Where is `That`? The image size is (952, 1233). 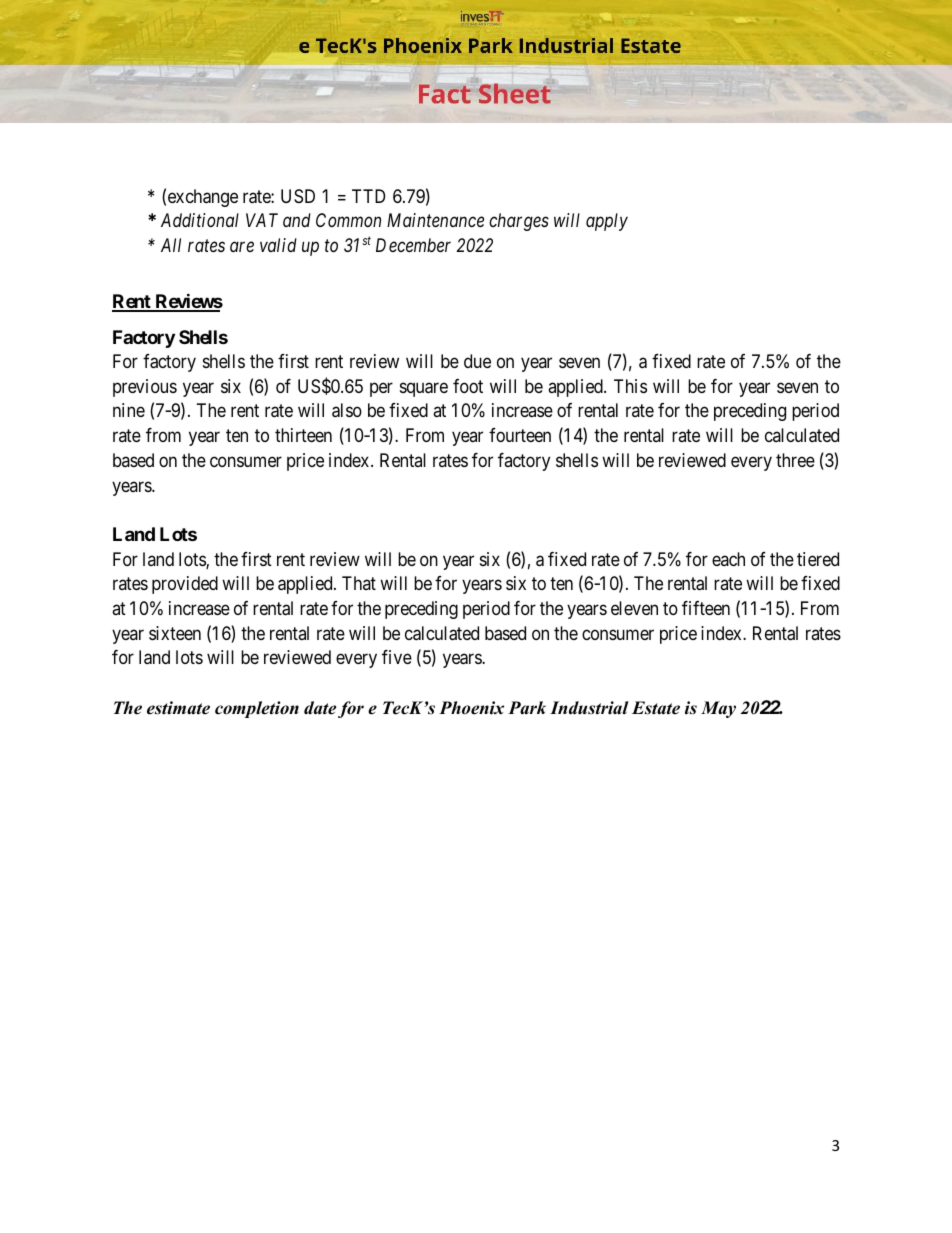 That is located at coordinates (359, 583).
